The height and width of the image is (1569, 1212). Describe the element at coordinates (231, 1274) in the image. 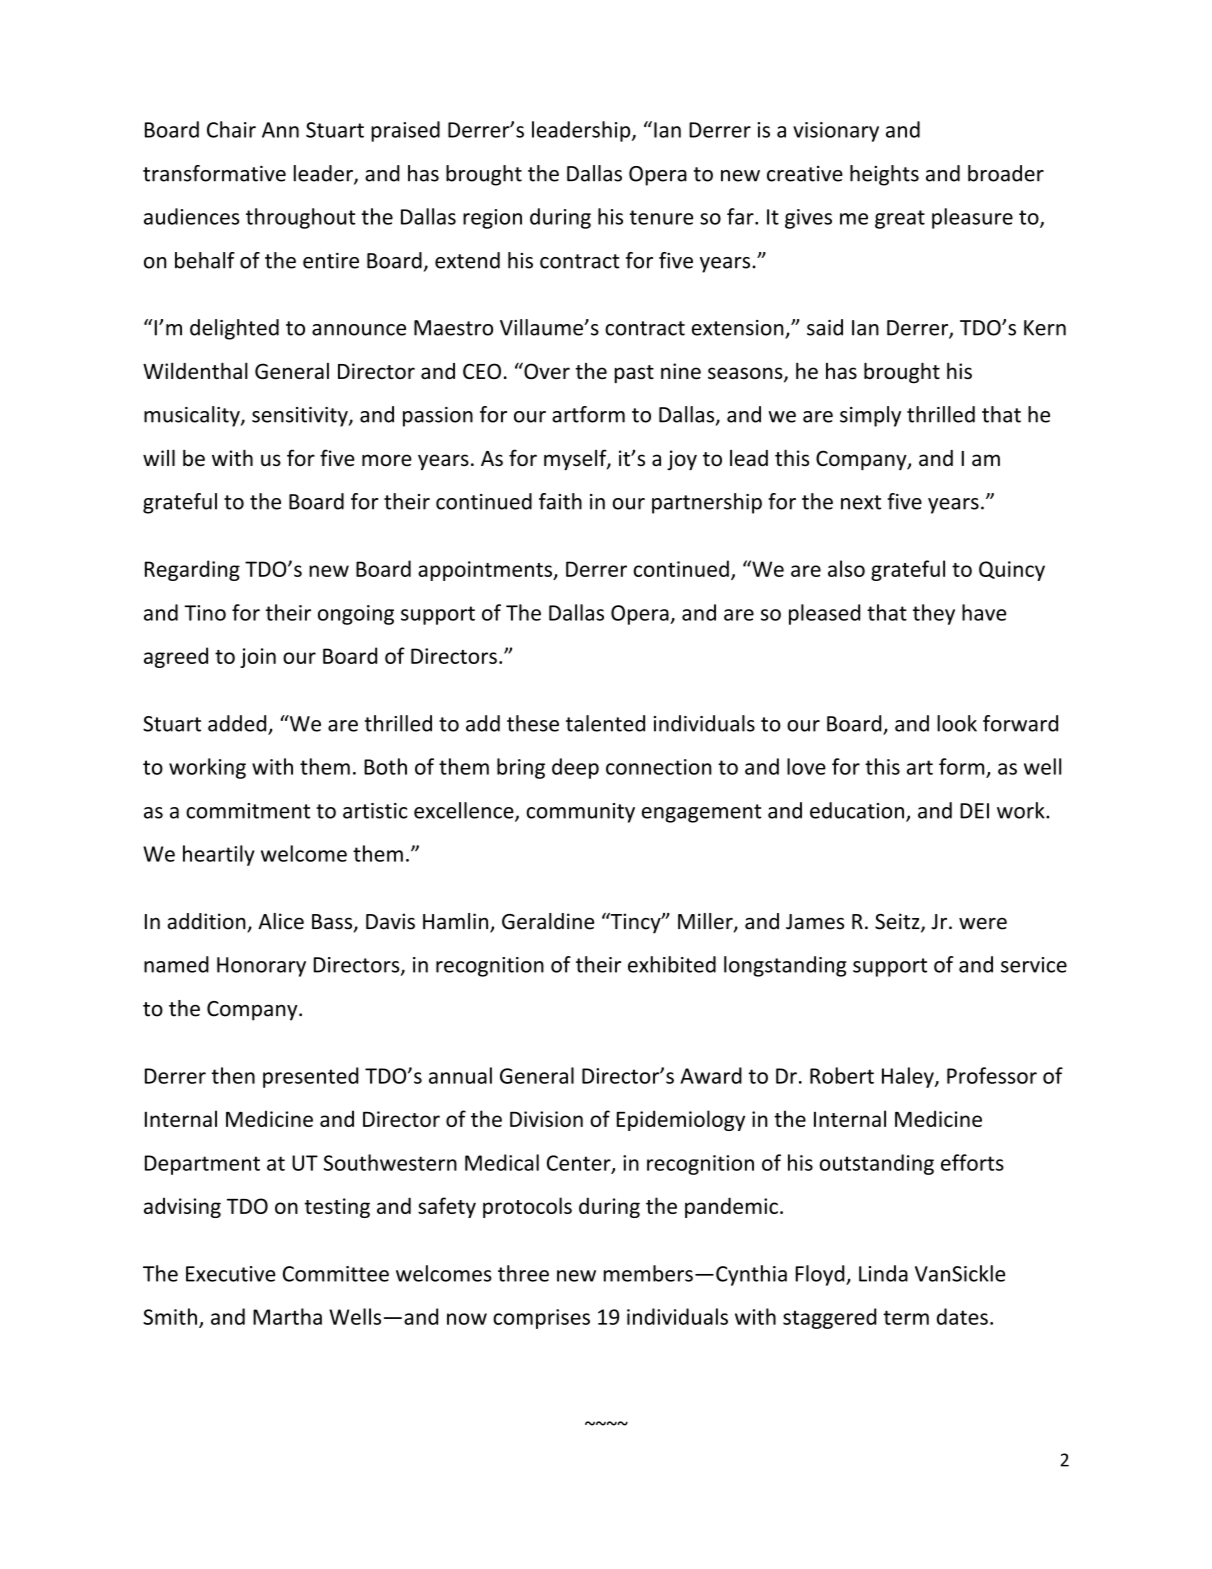

I see `Executive` at that location.
